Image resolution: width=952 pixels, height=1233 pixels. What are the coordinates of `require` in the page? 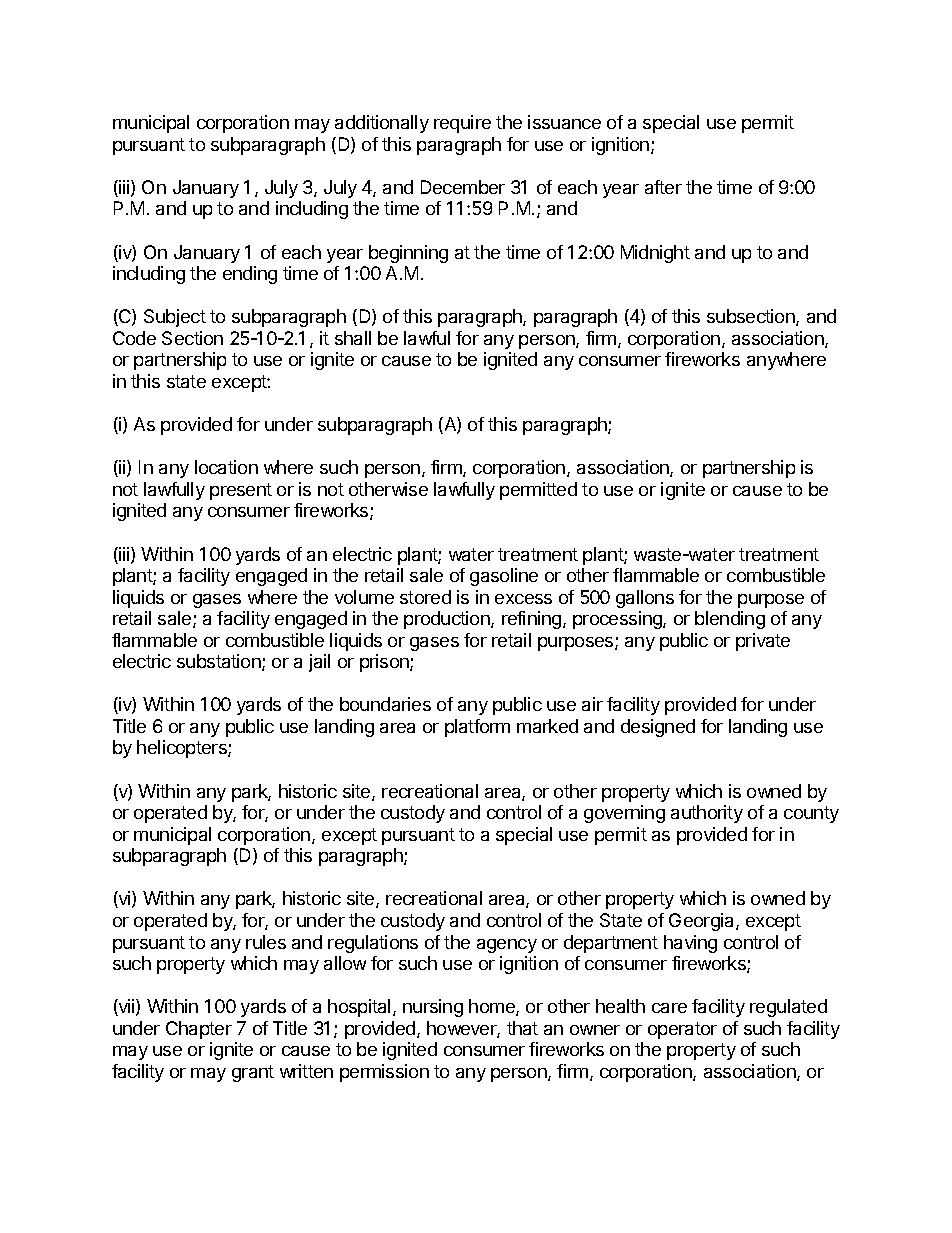 It's located at (462, 124).
